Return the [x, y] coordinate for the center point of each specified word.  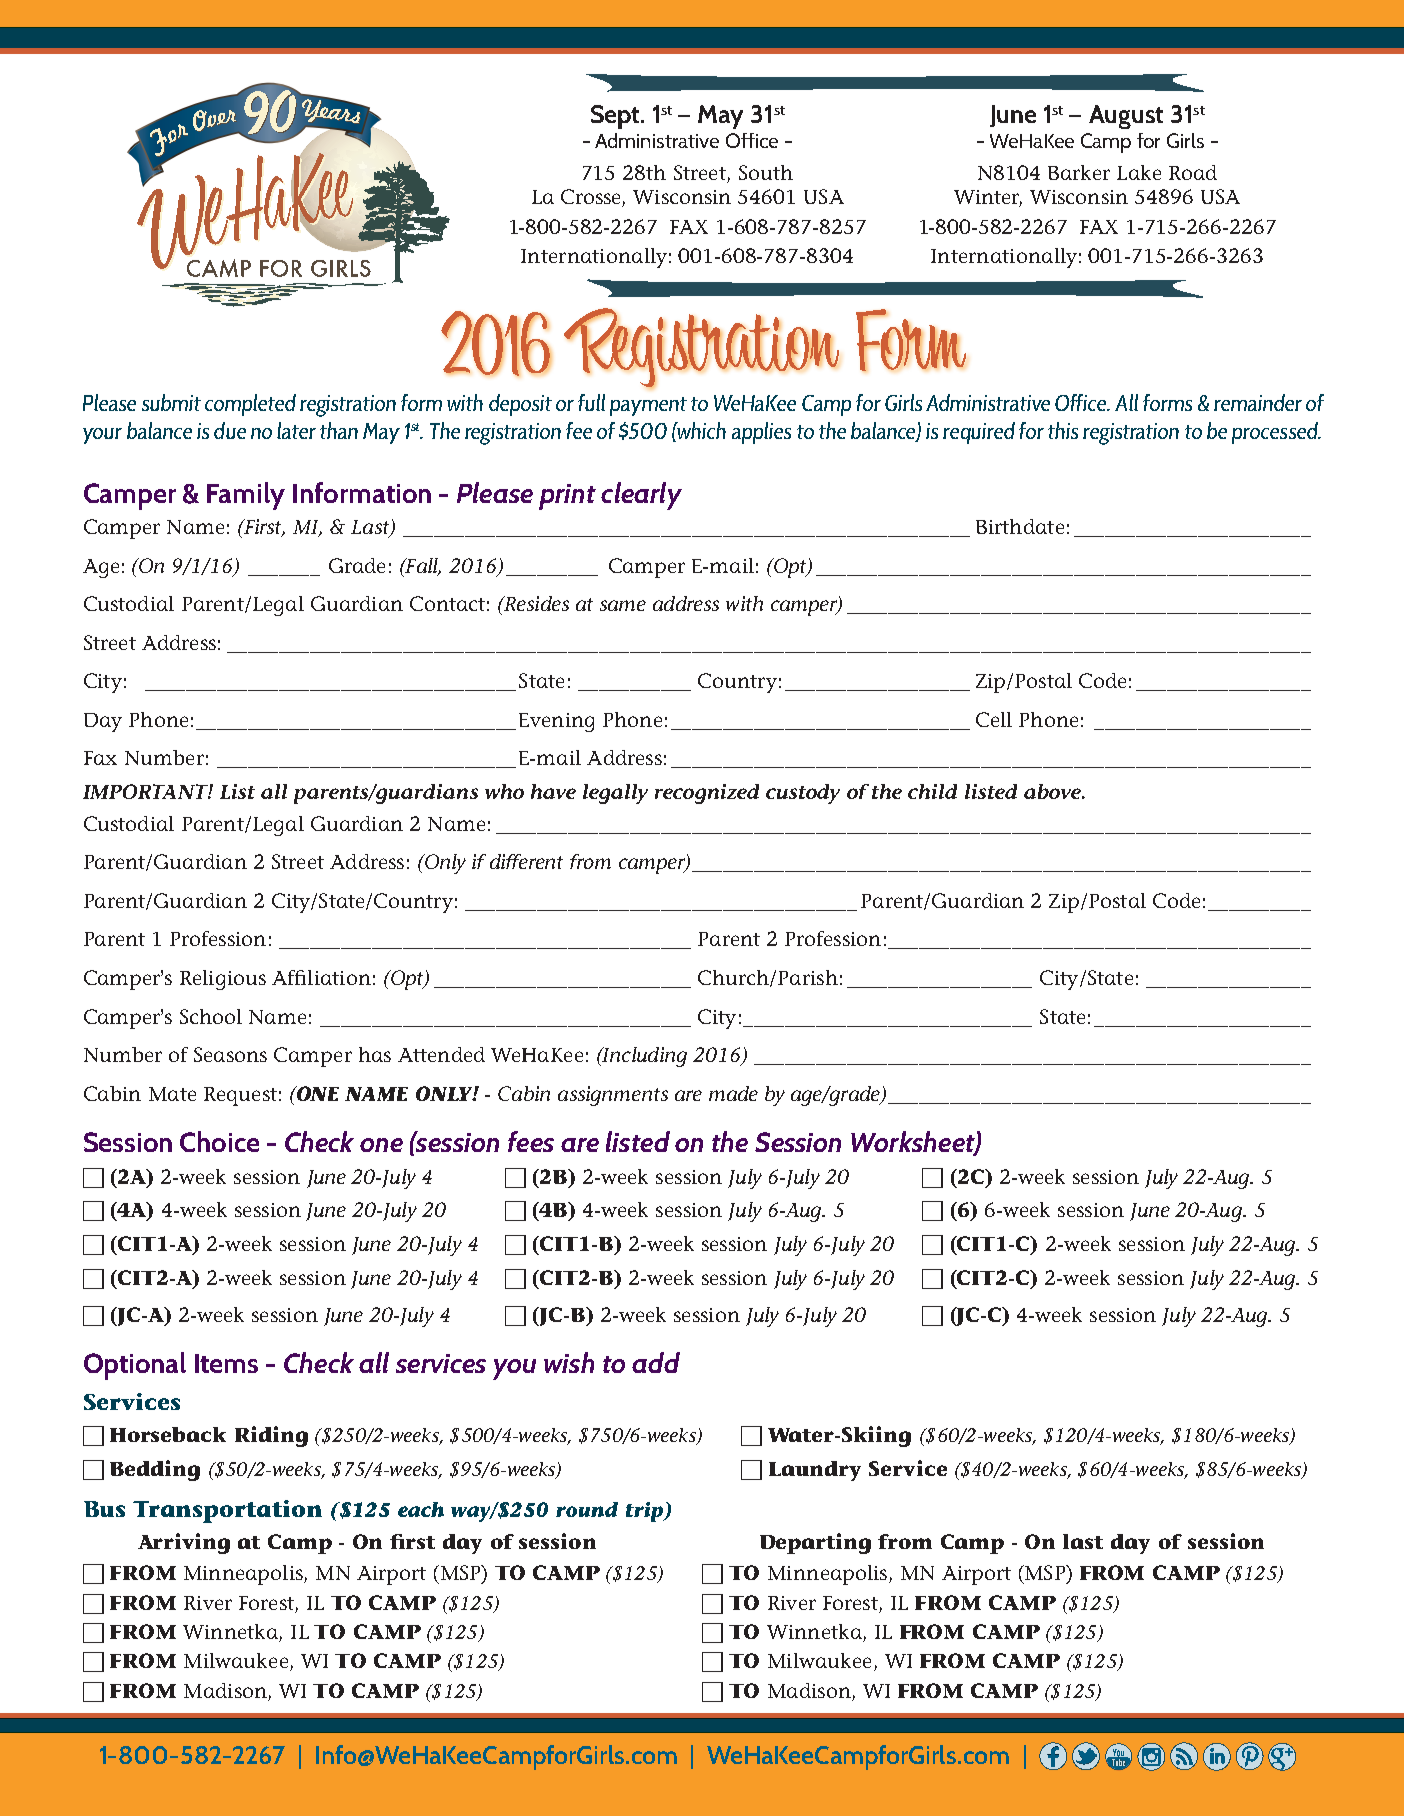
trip [646, 1512]
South [766, 172]
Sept [616, 117]
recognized [707, 794]
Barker [1079, 172]
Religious [223, 980]
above [1053, 791]
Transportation [227, 1511]
